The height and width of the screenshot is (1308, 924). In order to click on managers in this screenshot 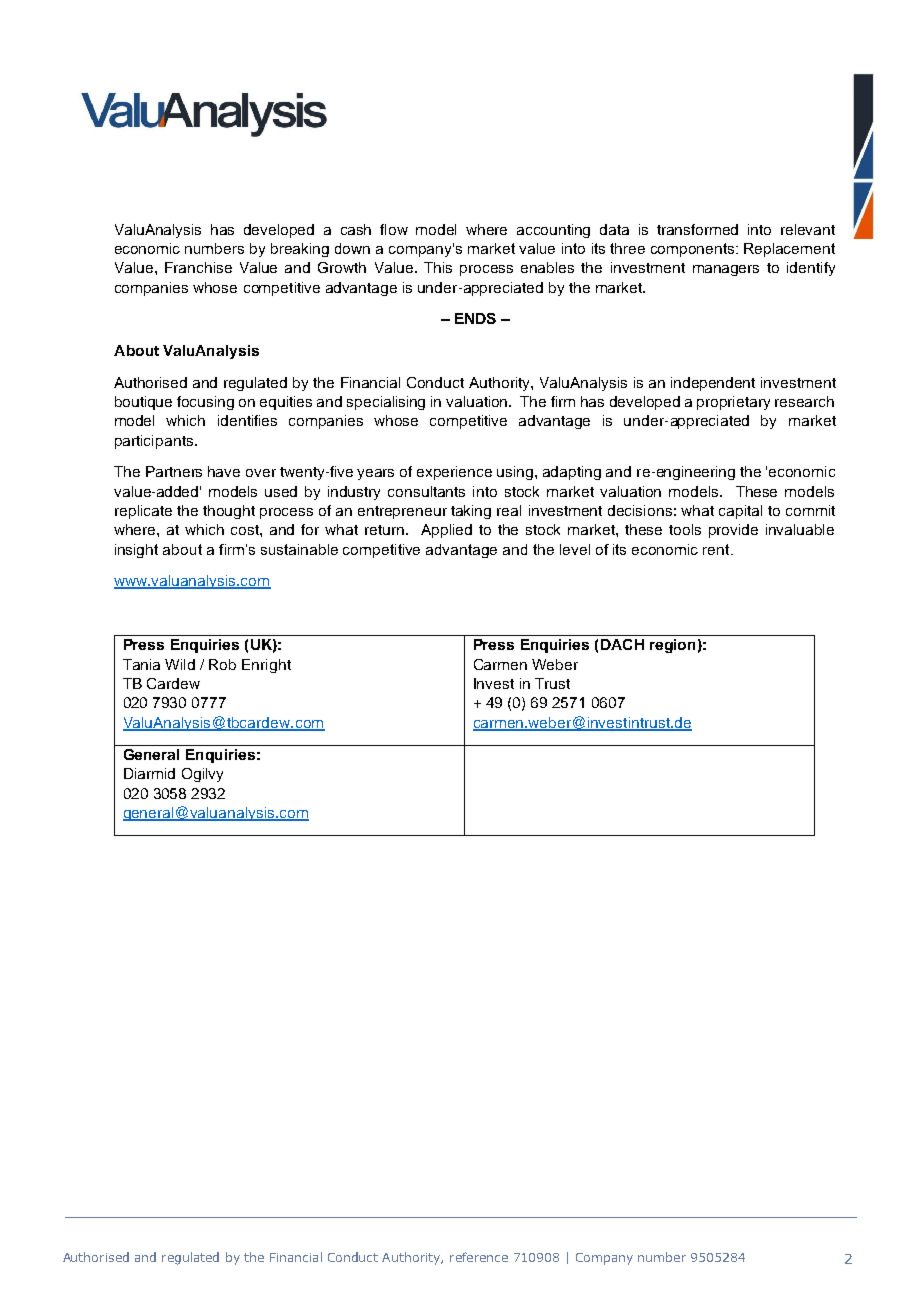, I will do `click(726, 270)`.
